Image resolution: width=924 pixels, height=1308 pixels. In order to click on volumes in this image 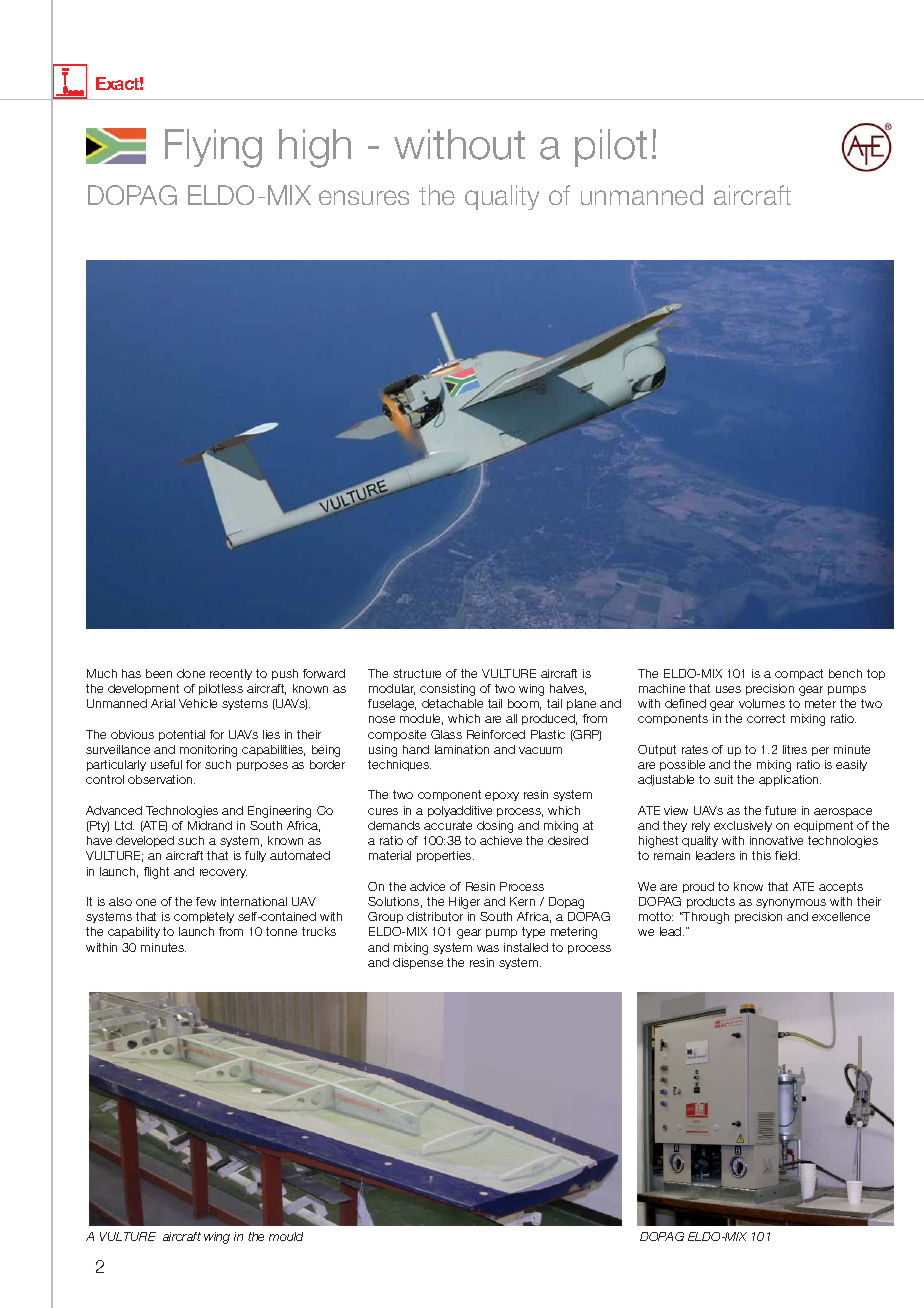, I will do `click(762, 703)`.
